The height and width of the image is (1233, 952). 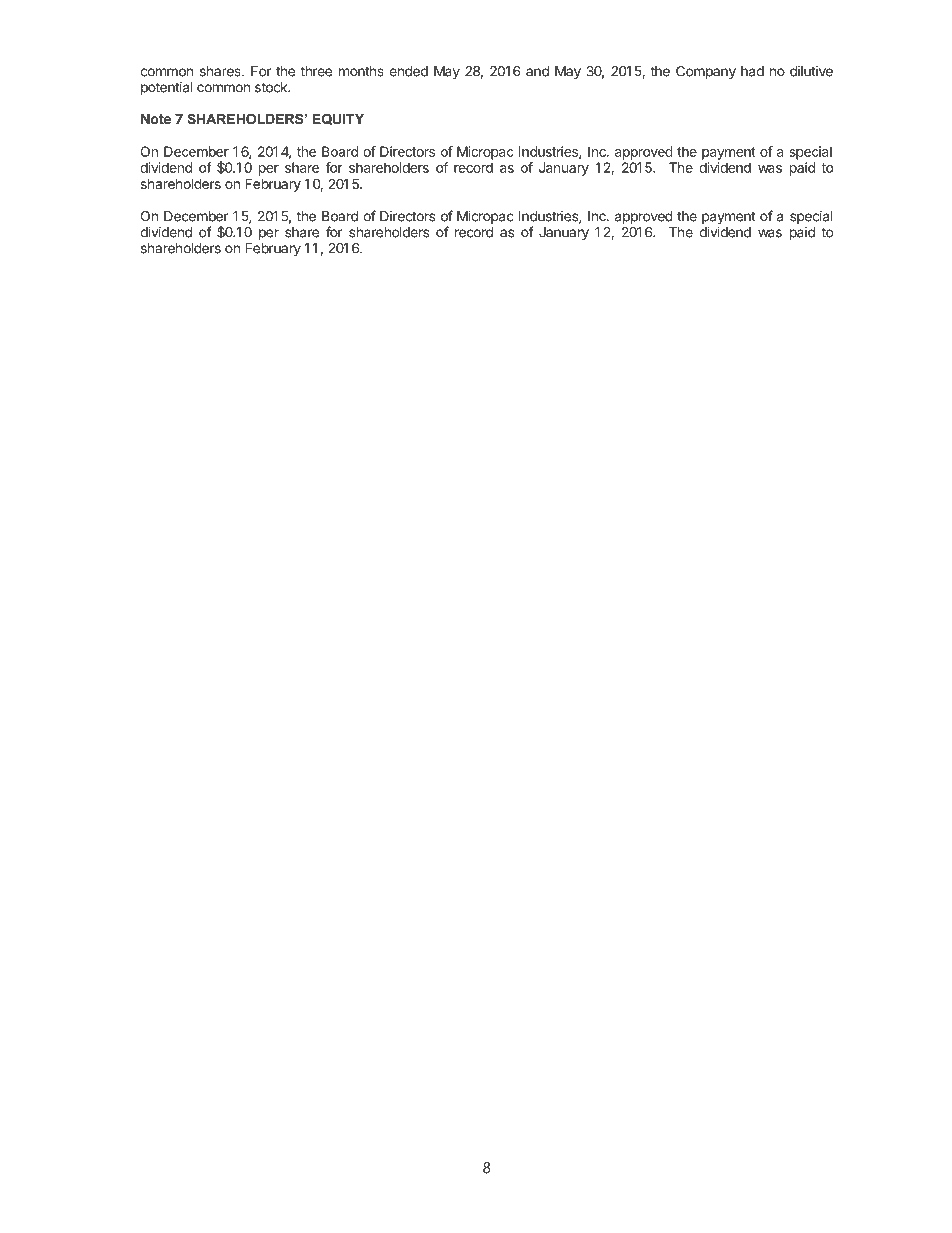 I want to click on ended, so click(x=408, y=71).
